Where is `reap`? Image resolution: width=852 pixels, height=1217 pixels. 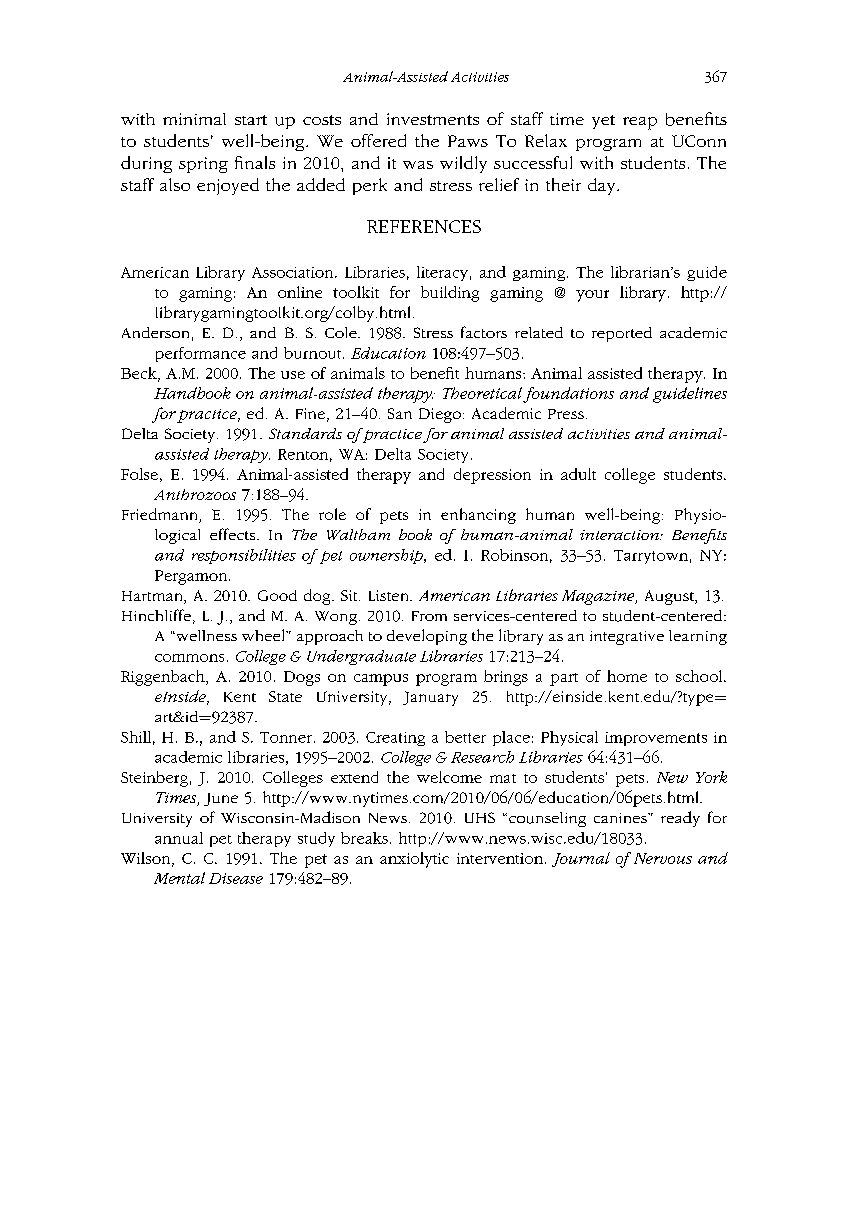
reap is located at coordinates (640, 123).
